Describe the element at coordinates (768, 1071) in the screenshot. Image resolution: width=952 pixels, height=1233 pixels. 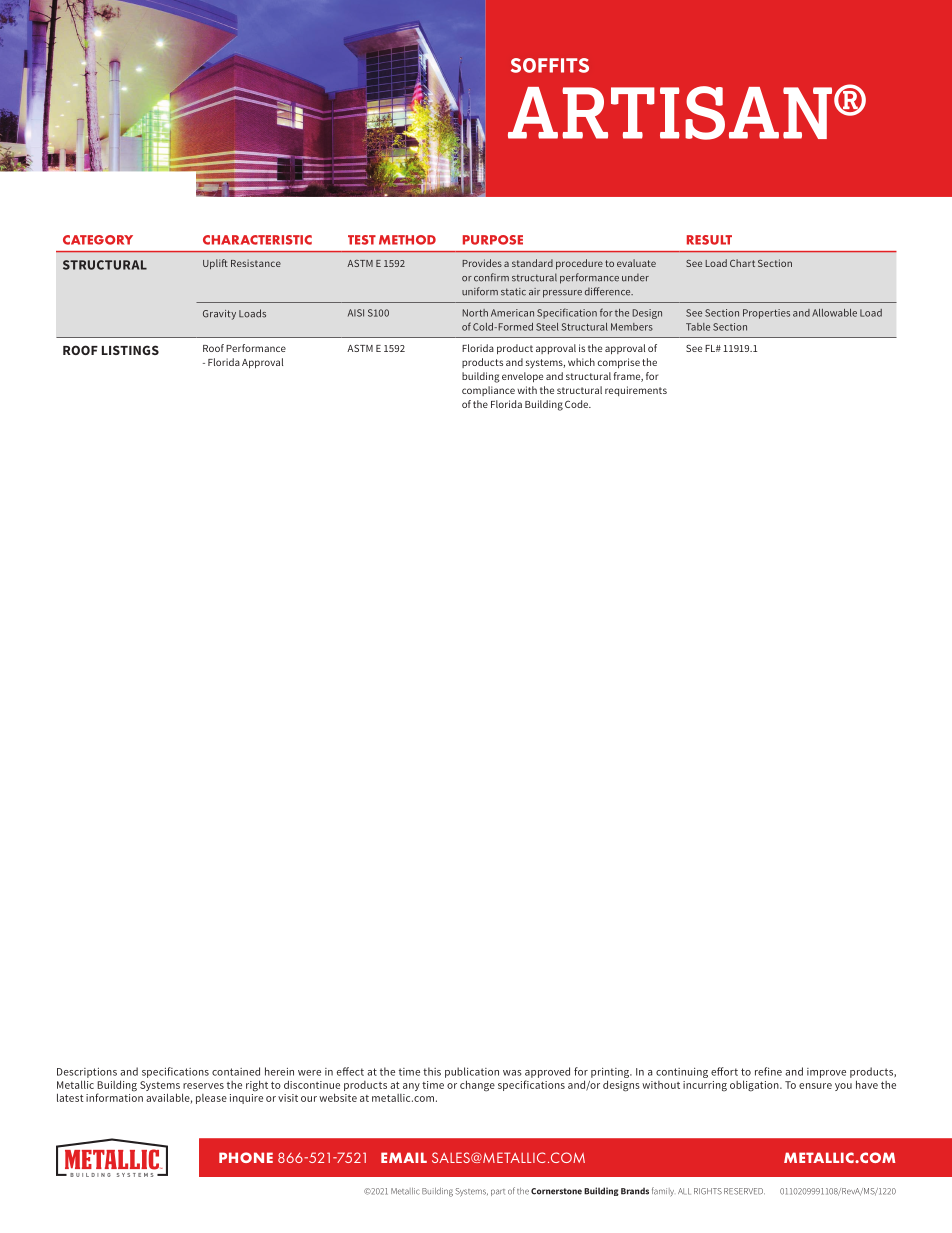
I see `refine` at that location.
